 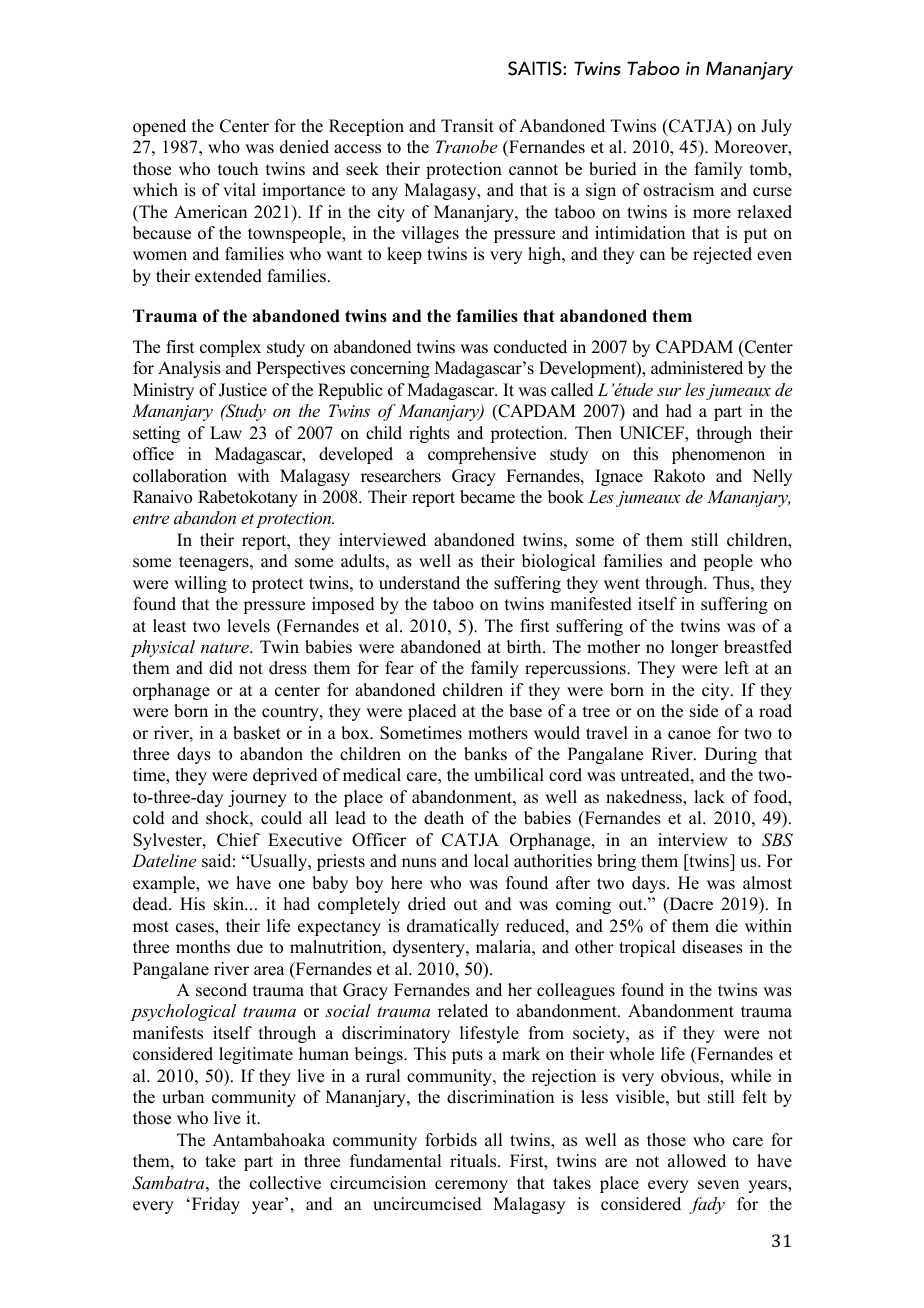 I want to click on Friday, so click(x=214, y=1205).
